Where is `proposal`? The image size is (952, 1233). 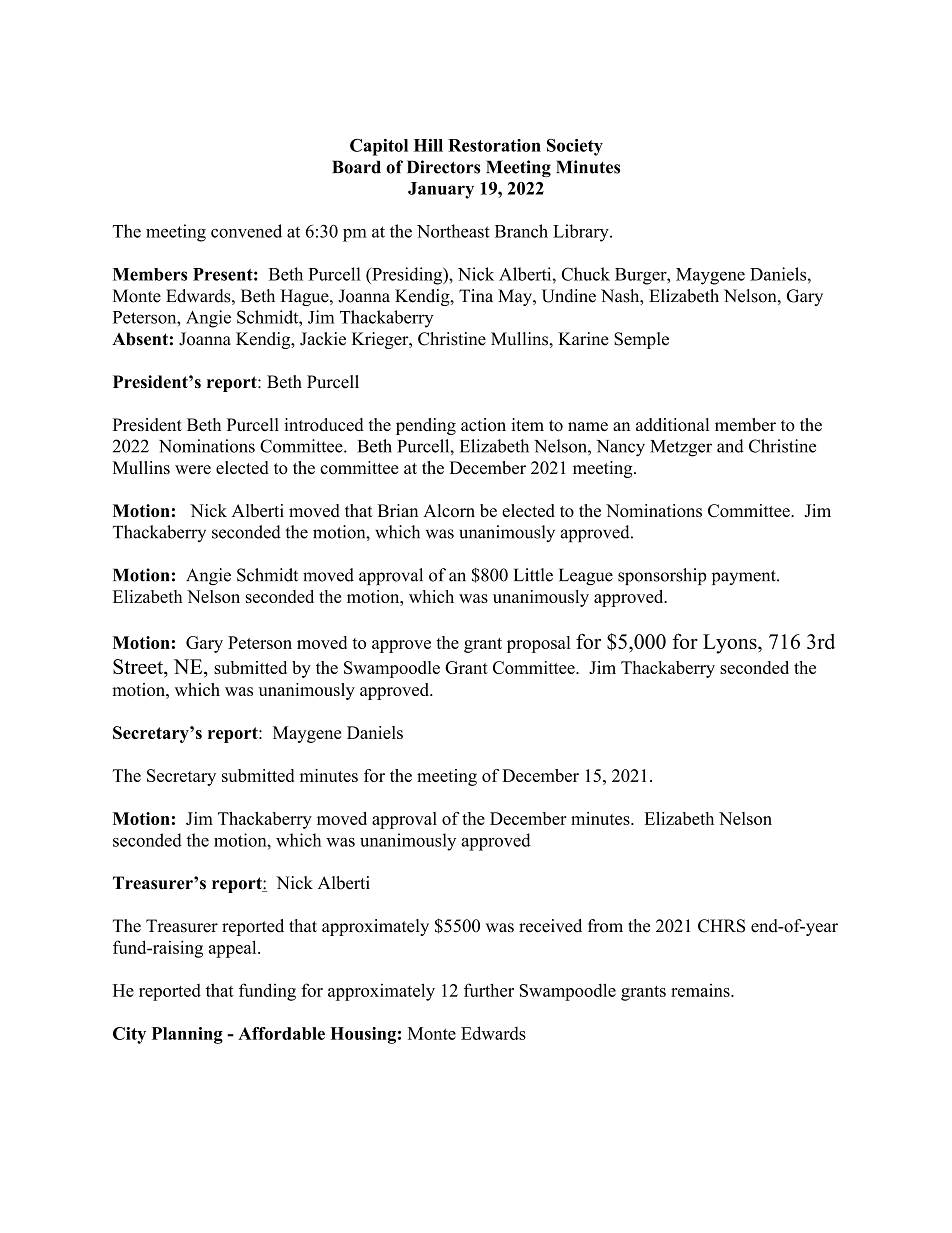 proposal is located at coordinates (539, 644).
